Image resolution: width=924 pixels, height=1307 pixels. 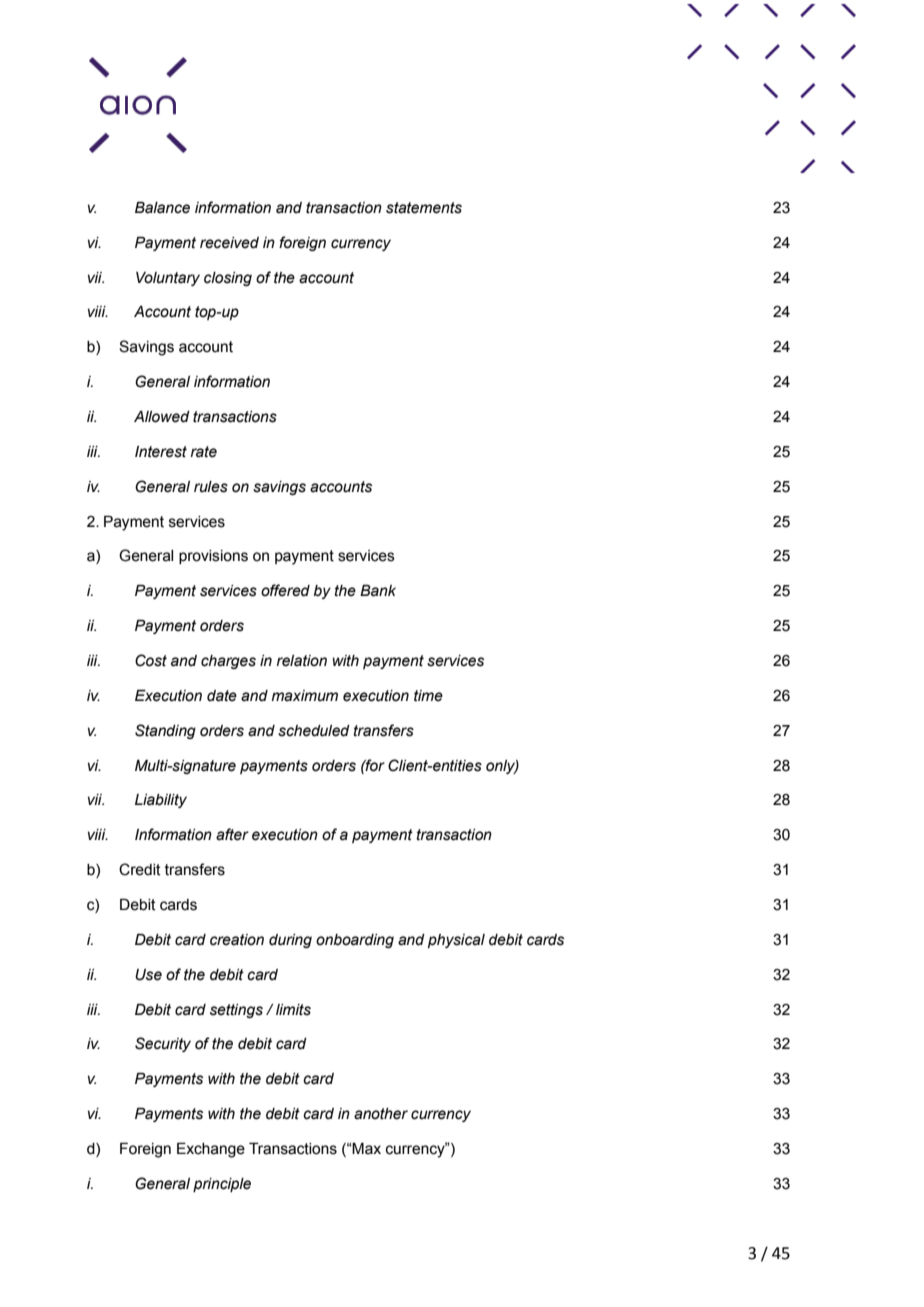 What do you see at coordinates (211, 1150) in the screenshot?
I see `Exchange` at bounding box center [211, 1150].
